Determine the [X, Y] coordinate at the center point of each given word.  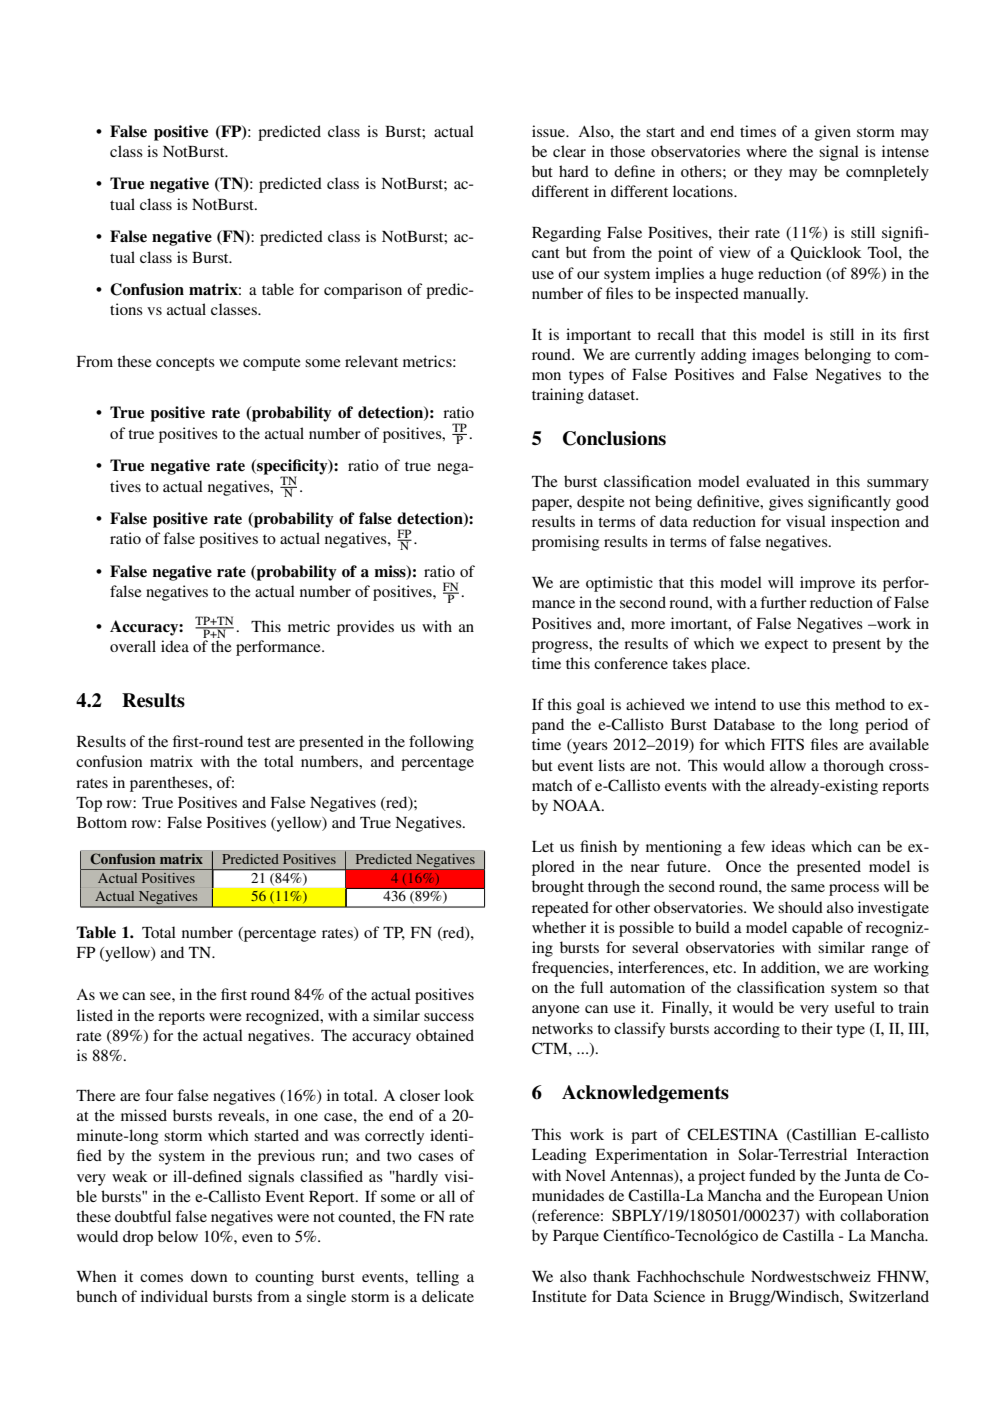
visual [806, 521]
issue [550, 131]
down [209, 1276]
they [768, 173]
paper [552, 505]
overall [133, 646]
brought [558, 888]
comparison [363, 291]
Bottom [102, 822]
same [808, 888]
